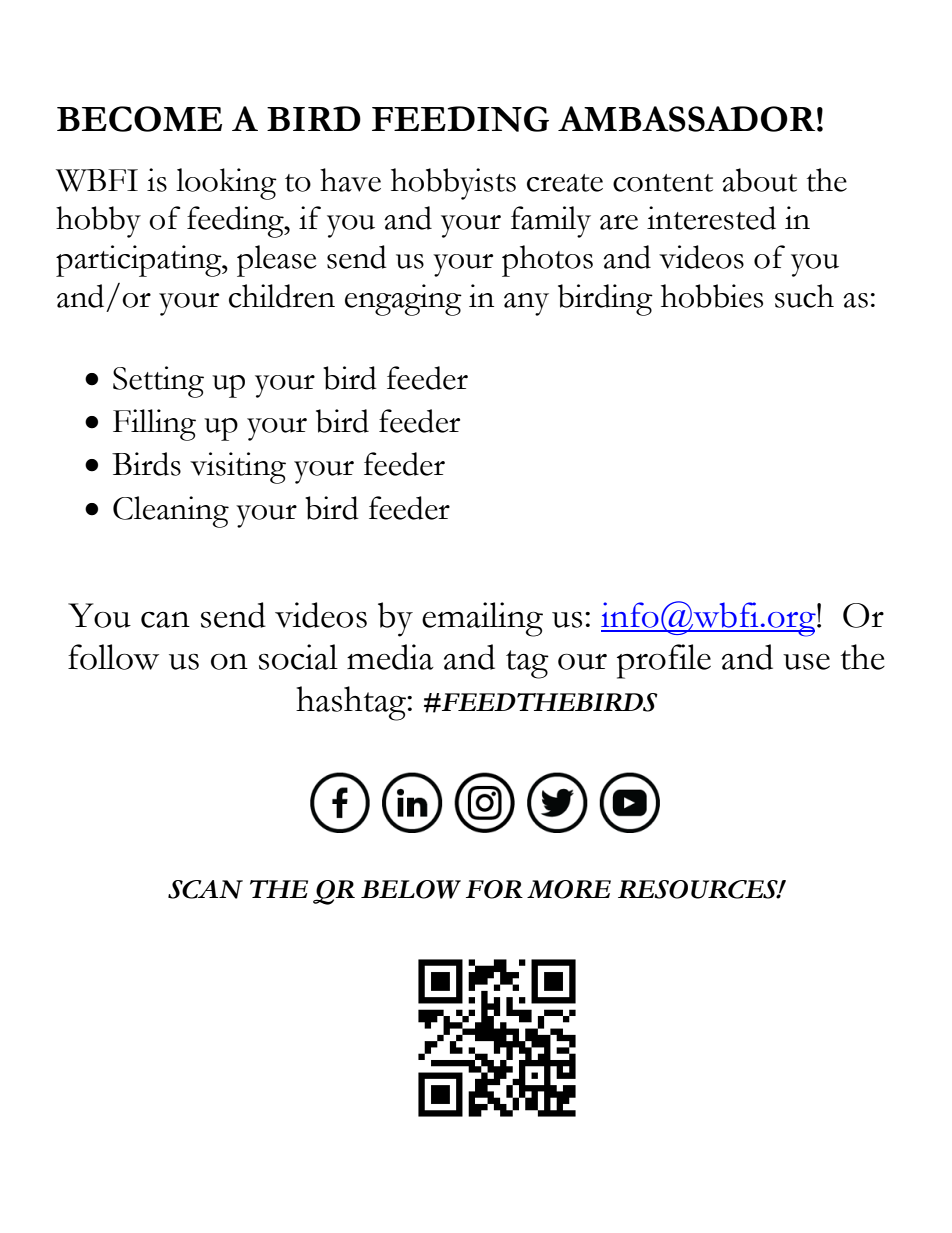  What do you see at coordinates (205, 889) in the page?
I see `SCAN` at bounding box center [205, 889].
